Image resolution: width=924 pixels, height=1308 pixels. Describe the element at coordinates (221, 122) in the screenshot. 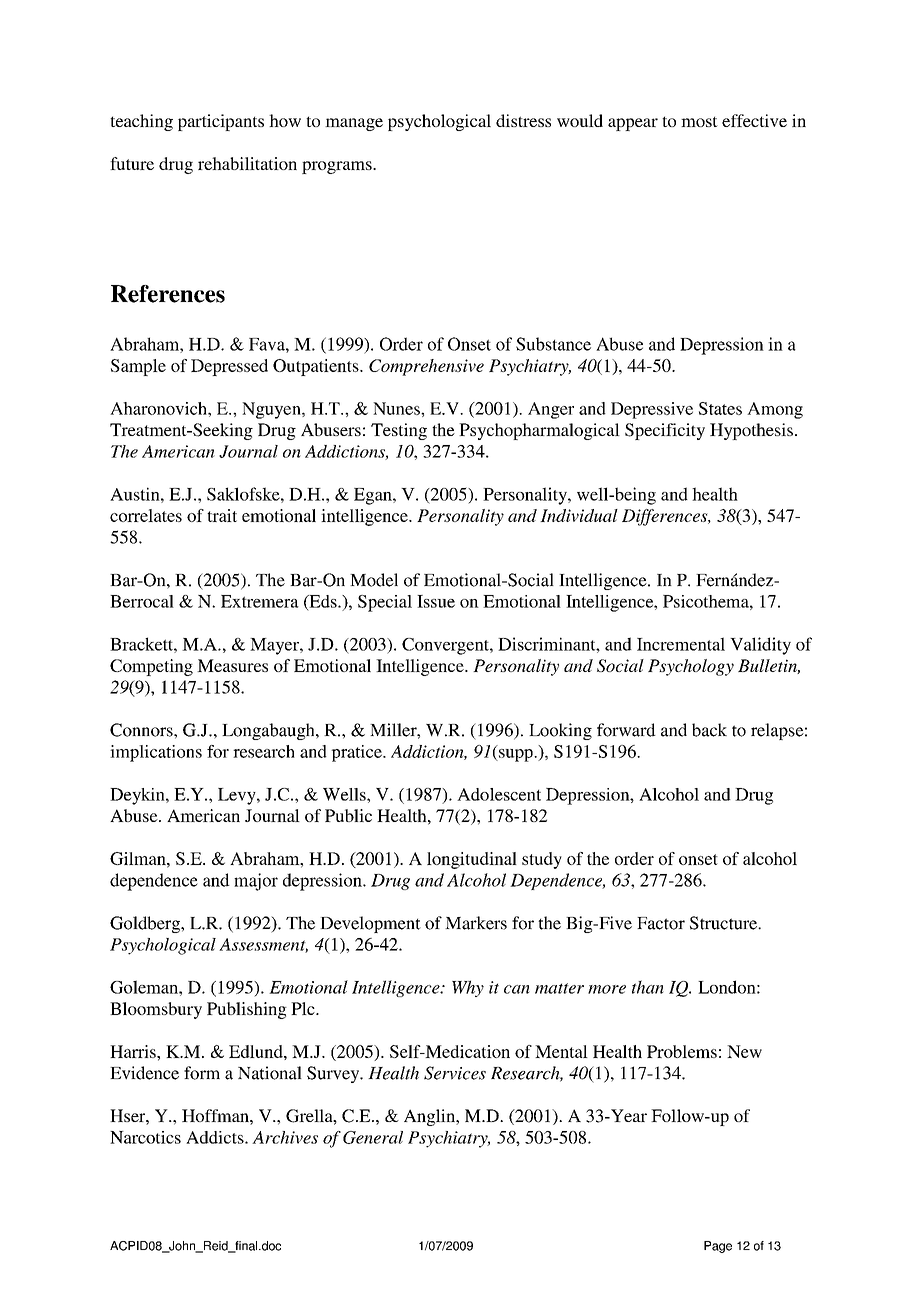

I see `participants` at that location.
